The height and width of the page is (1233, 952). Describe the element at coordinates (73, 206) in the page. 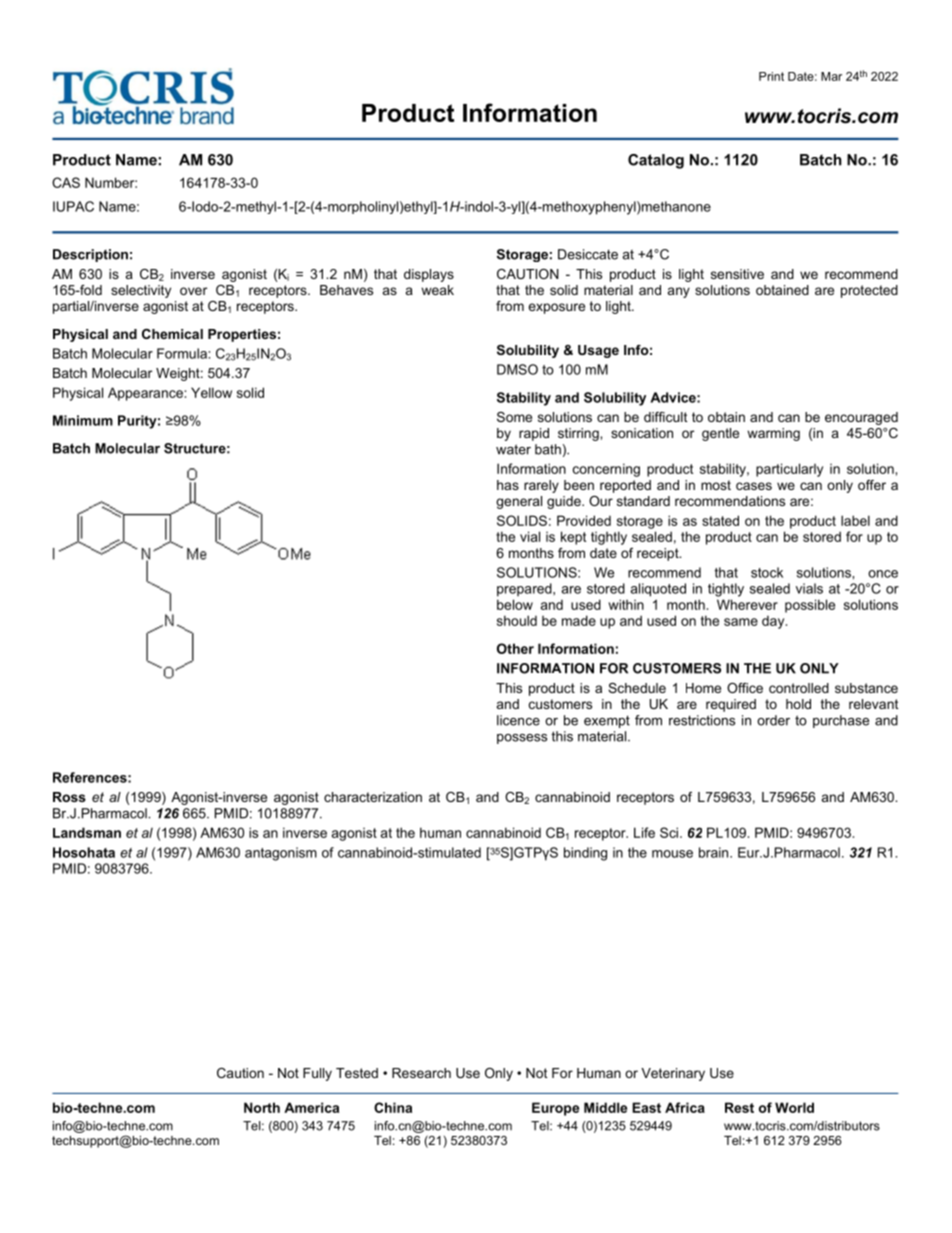

I see `IUPAC` at that location.
